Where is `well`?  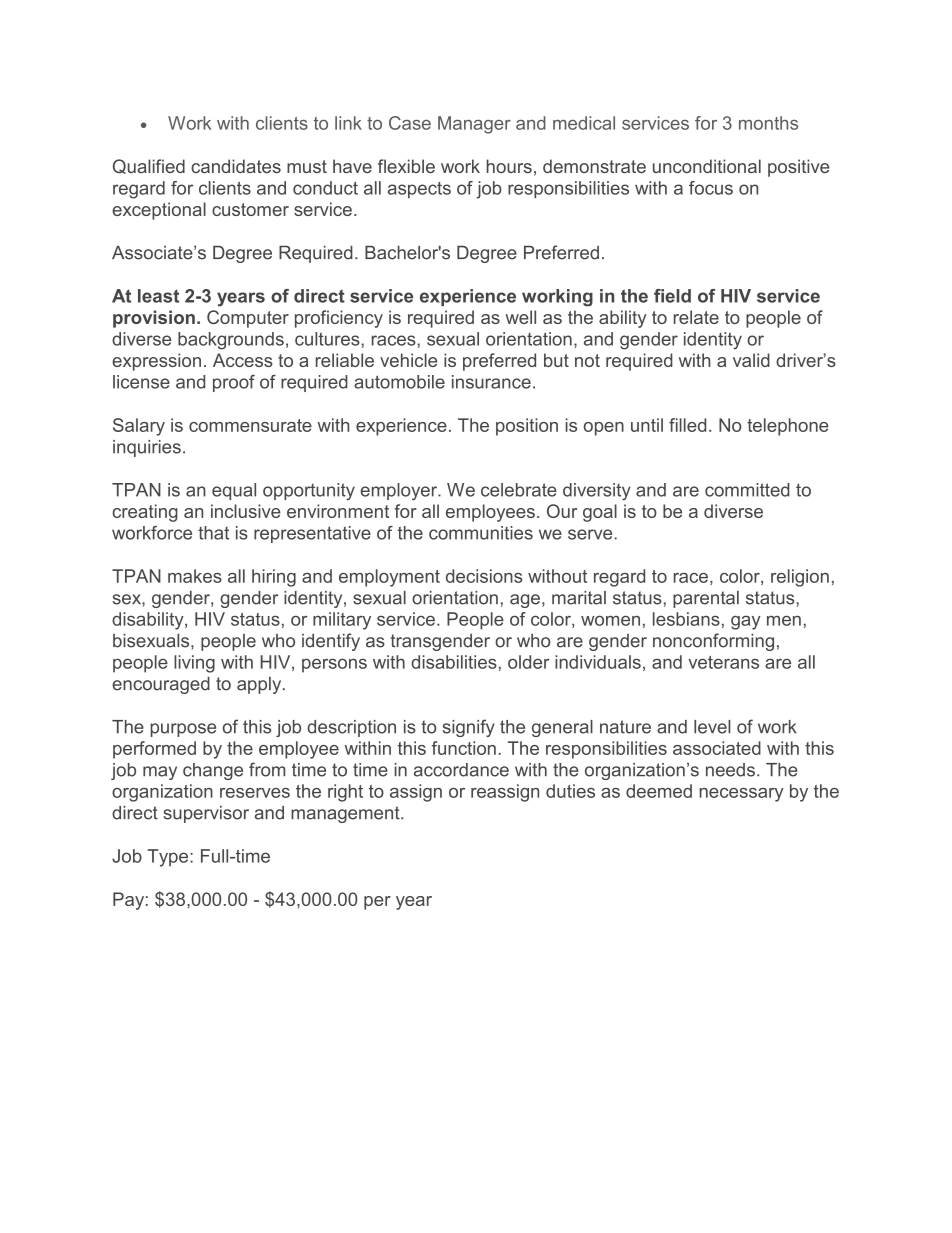
well is located at coordinates (521, 317).
